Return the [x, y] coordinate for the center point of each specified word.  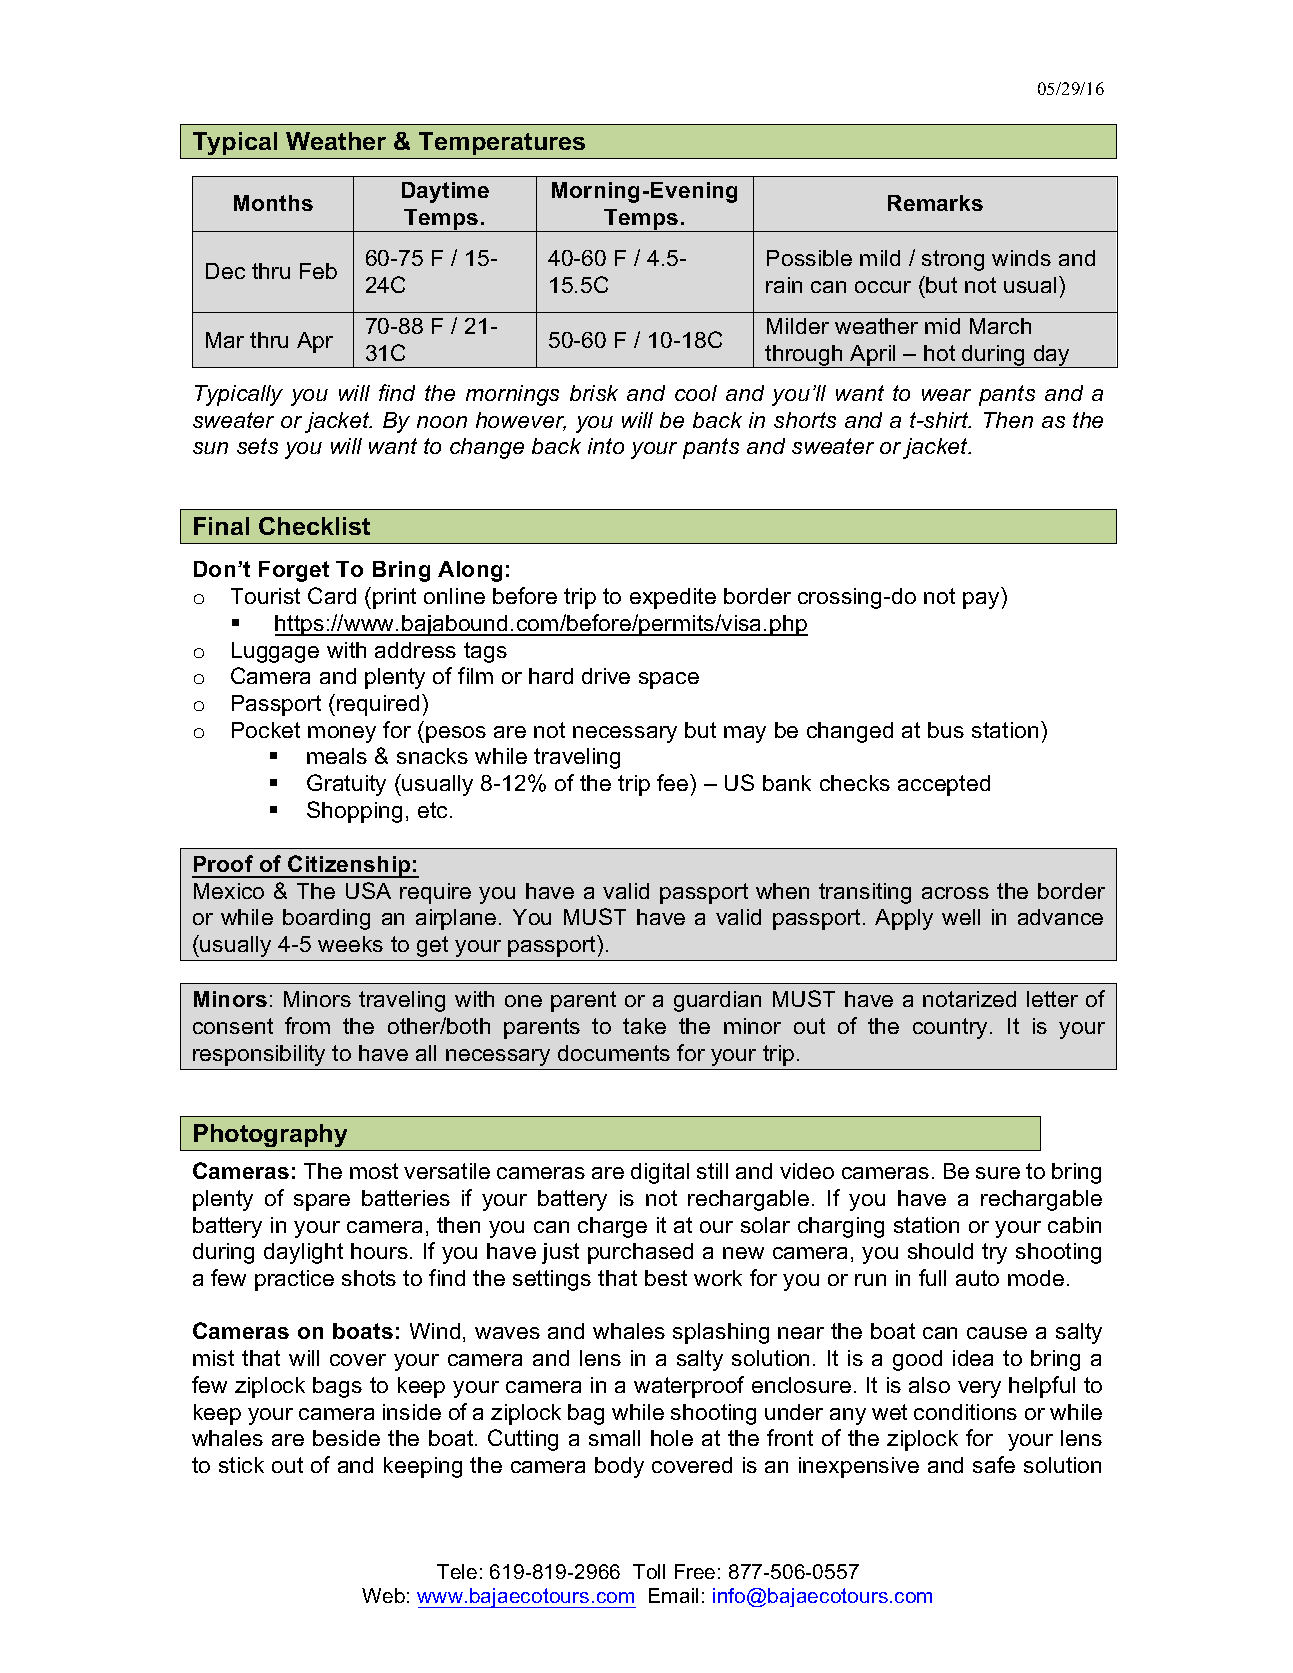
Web [383, 1595]
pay [981, 600]
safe [994, 1464]
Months [273, 203]
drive [606, 676]
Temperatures [502, 143]
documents [614, 1053]
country [952, 1028]
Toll [649, 1571]
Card [332, 595]
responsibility [259, 1055]
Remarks [935, 203]
